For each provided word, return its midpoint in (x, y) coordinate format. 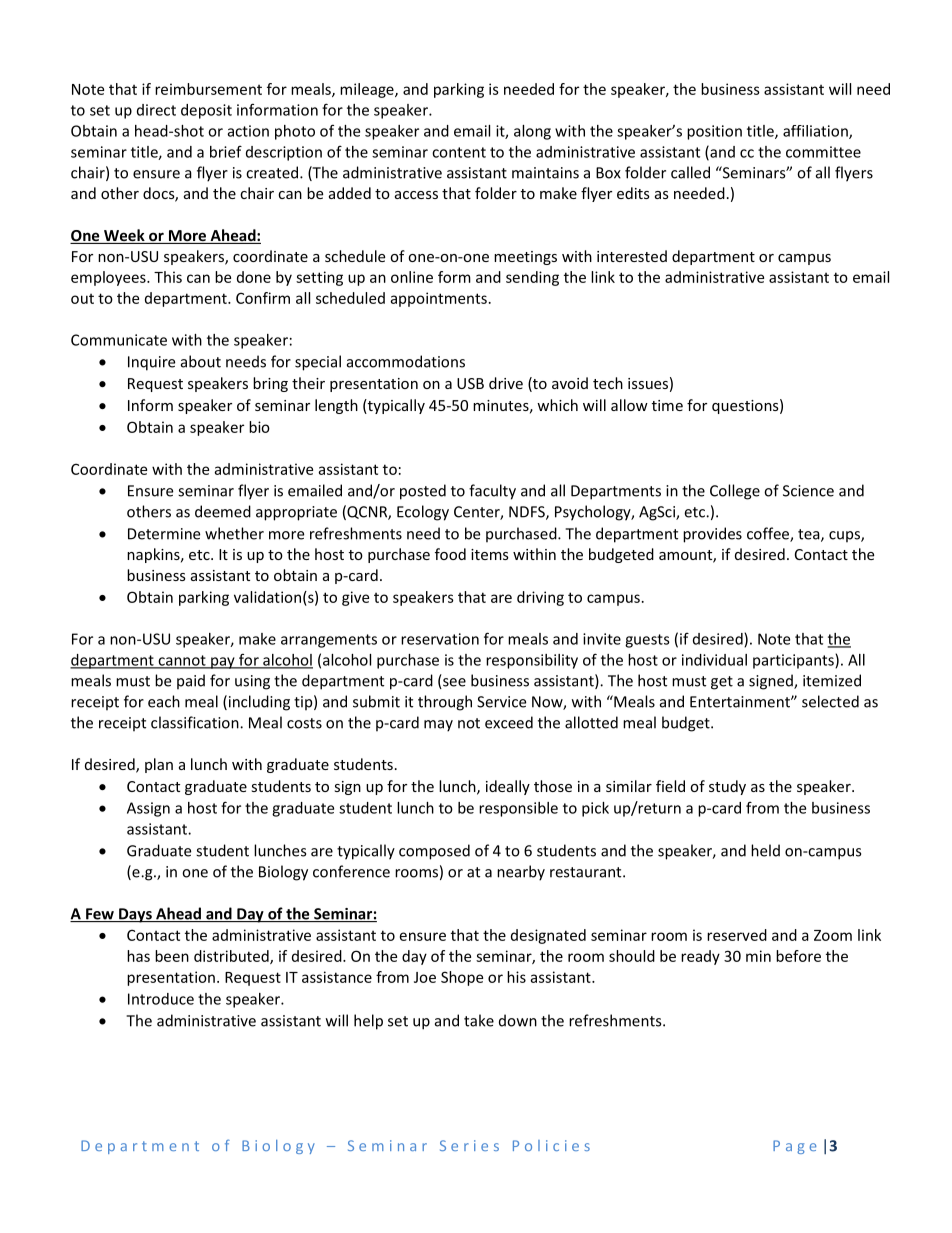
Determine (164, 534)
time (667, 405)
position (714, 132)
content (459, 152)
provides (712, 535)
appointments (438, 299)
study (727, 787)
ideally (508, 787)
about (201, 361)
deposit (206, 111)
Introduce (161, 999)
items (490, 554)
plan (159, 765)
